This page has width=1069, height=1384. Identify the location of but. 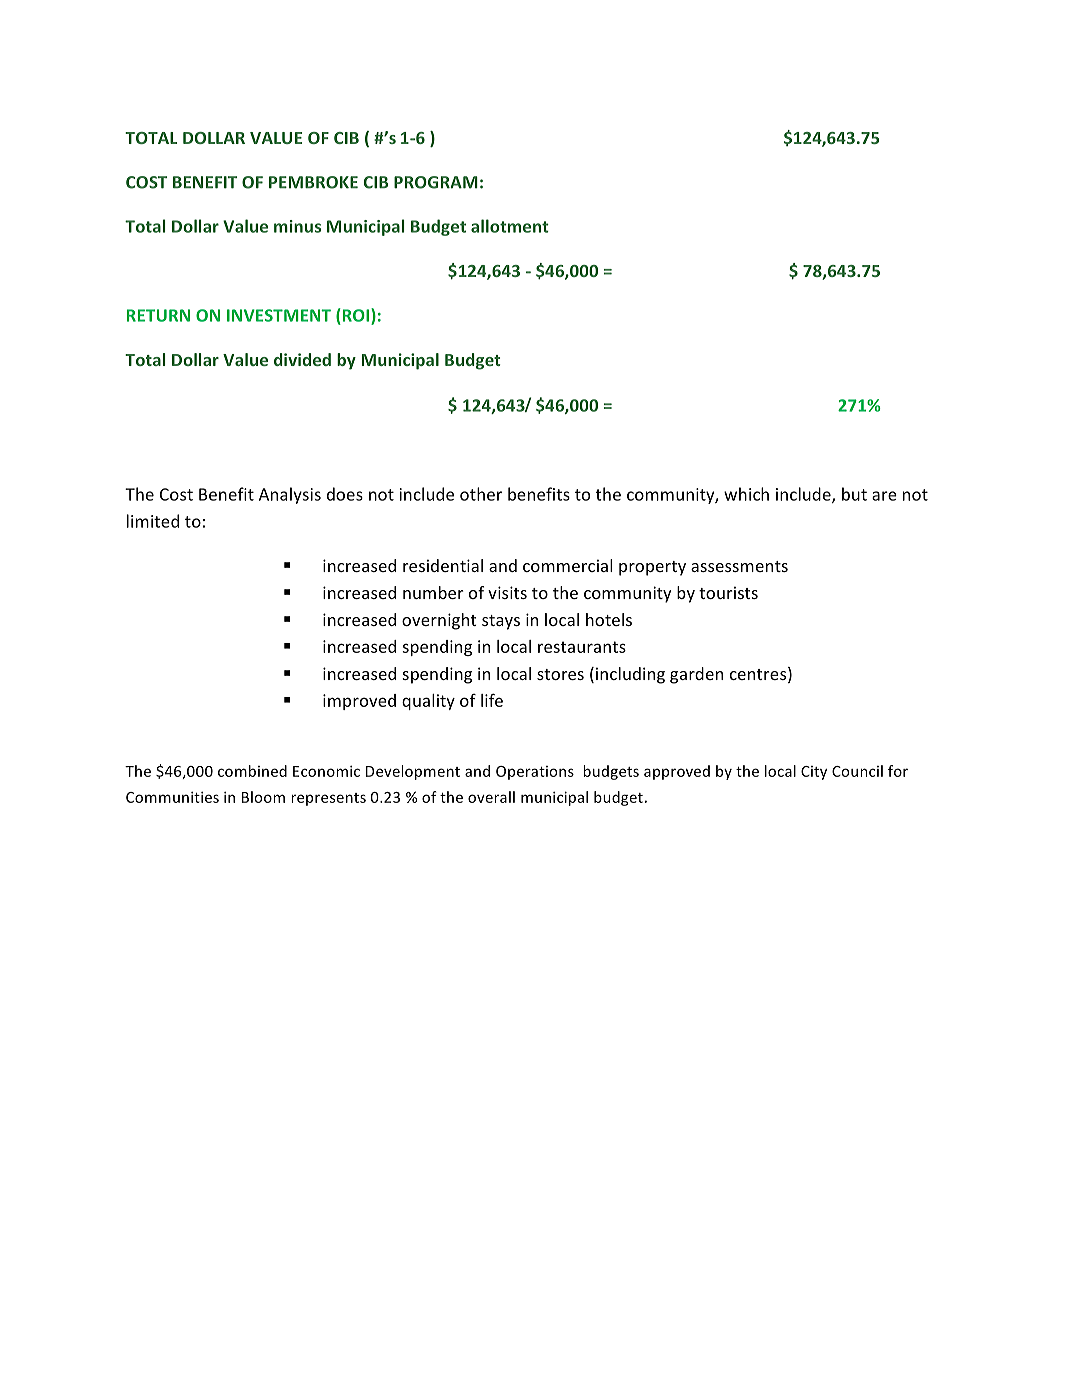
(854, 494).
